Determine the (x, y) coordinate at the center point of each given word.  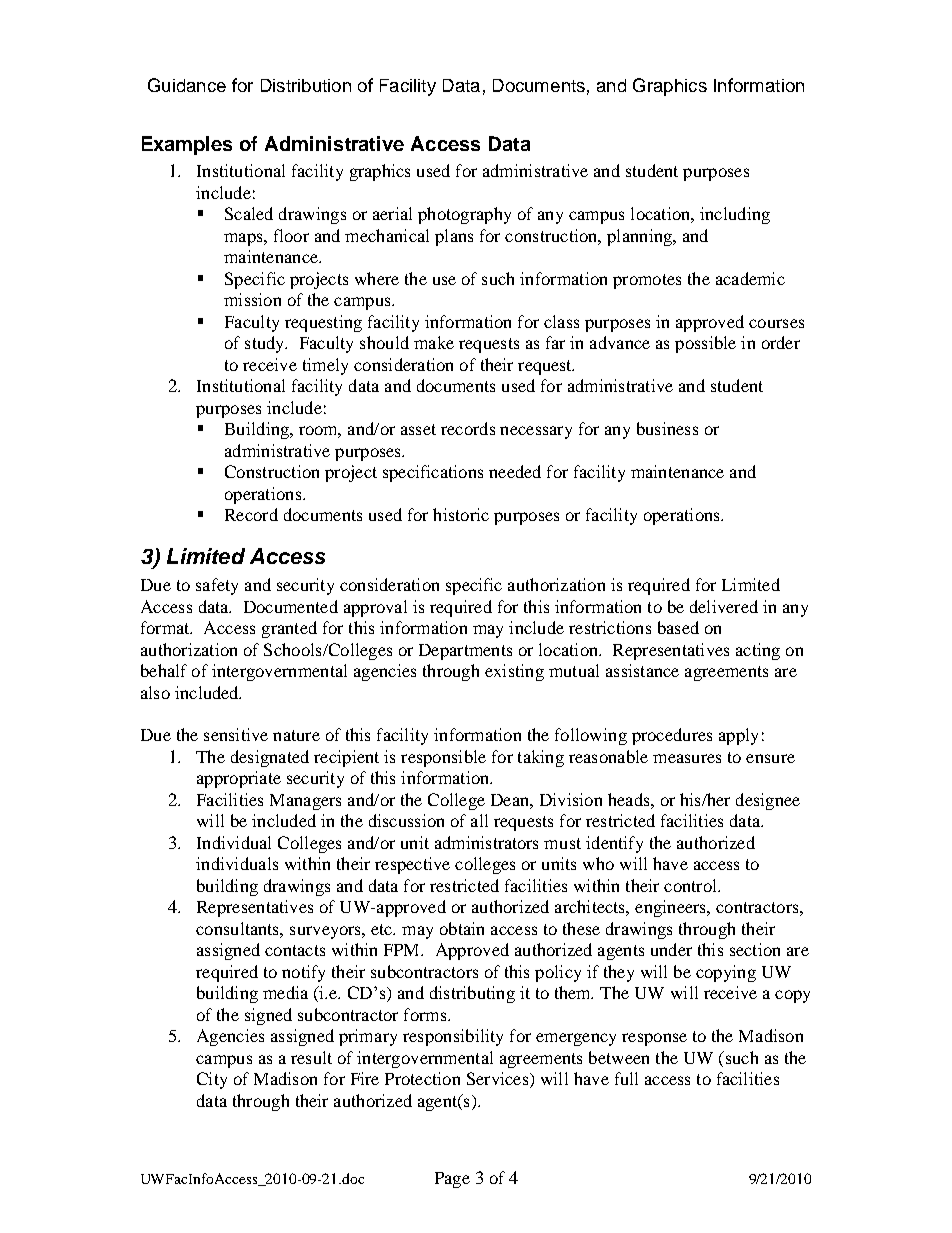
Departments (465, 652)
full (626, 1078)
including (735, 215)
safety (217, 586)
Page (452, 1180)
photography (464, 215)
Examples (187, 145)
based (678, 627)
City (212, 1080)
